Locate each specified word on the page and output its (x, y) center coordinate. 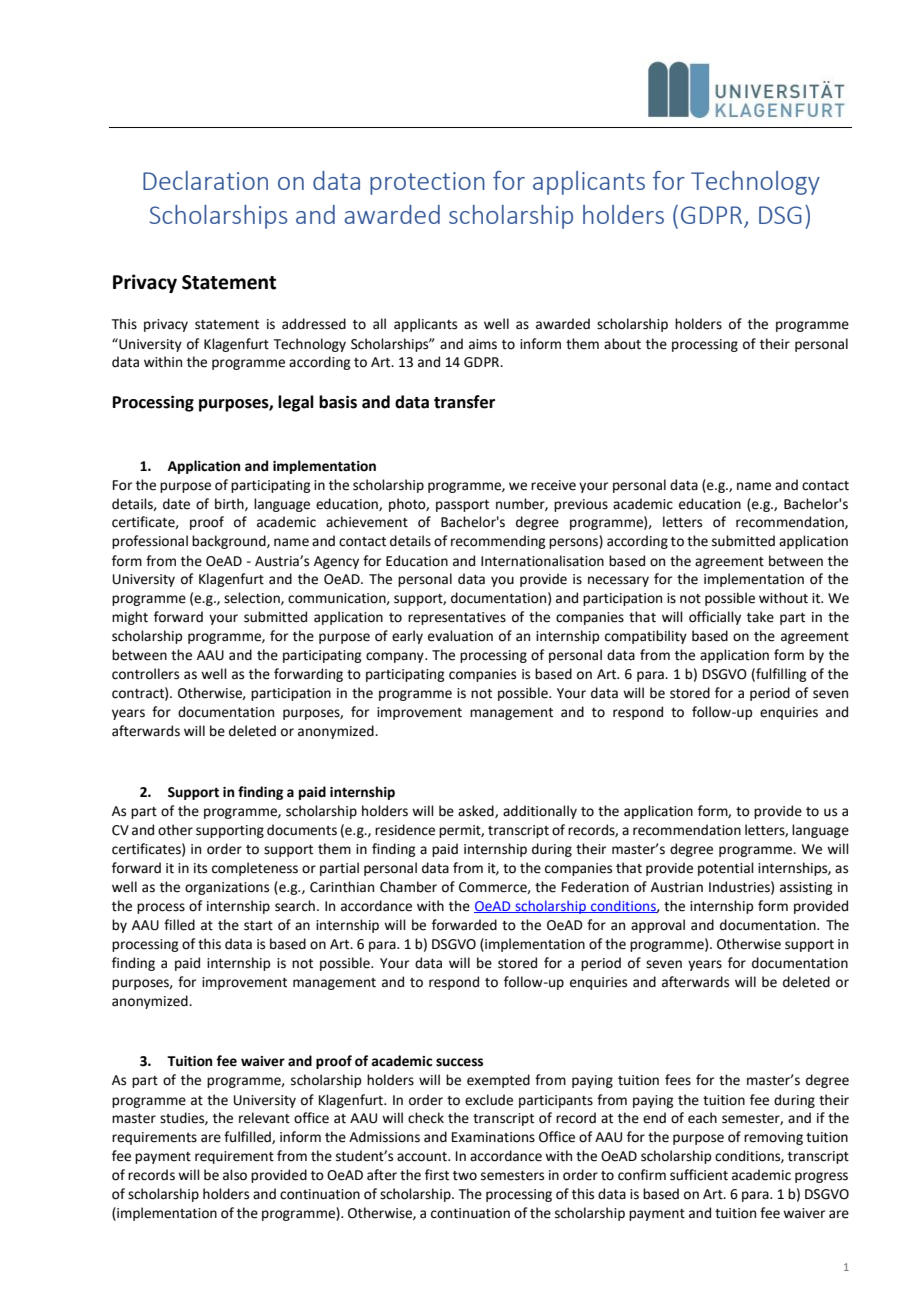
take (760, 617)
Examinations (493, 1137)
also (235, 1175)
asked (477, 811)
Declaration (205, 180)
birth (230, 504)
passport (462, 506)
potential (726, 869)
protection (427, 183)
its (200, 868)
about (622, 344)
